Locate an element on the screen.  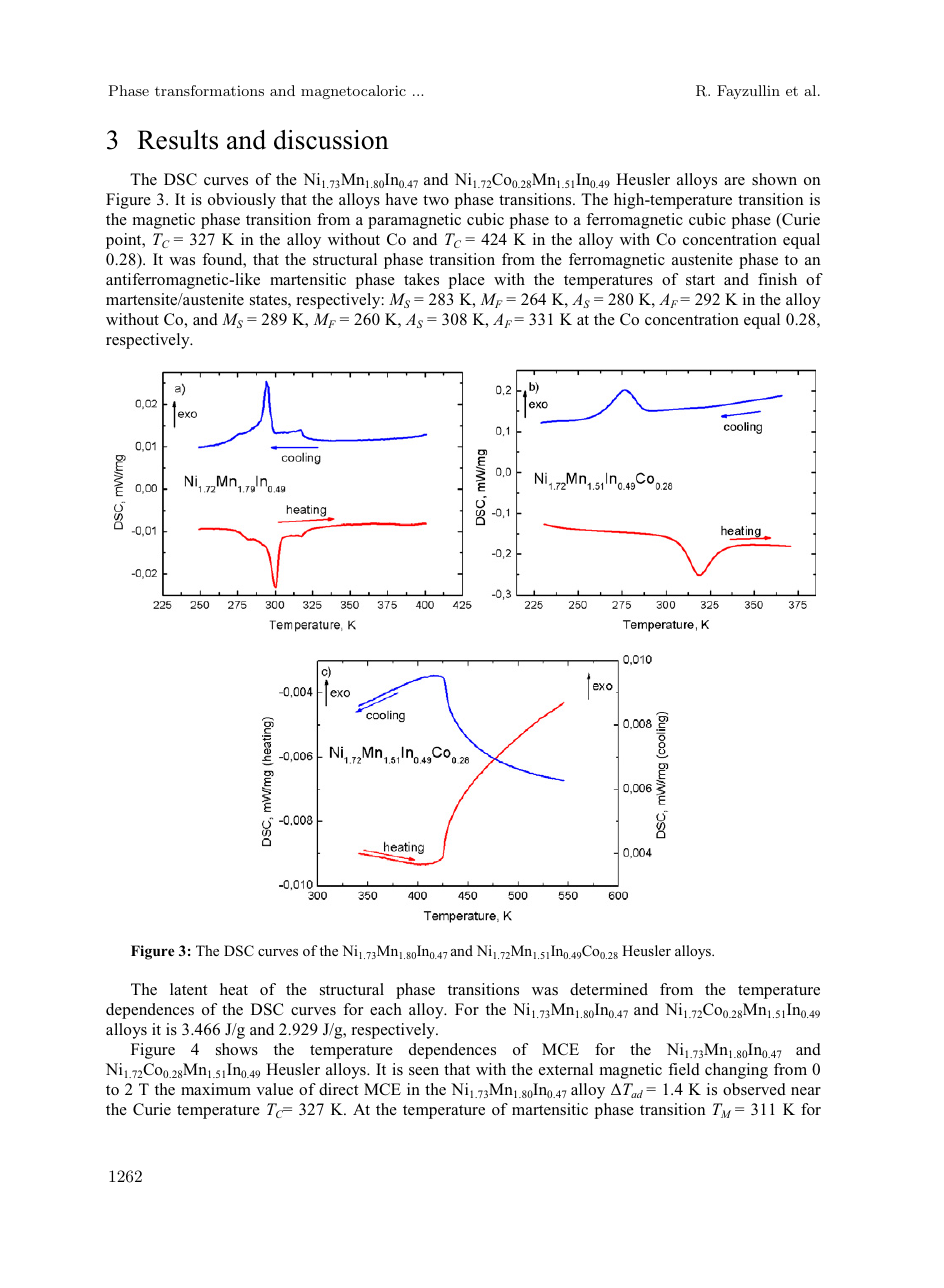
takes is located at coordinates (421, 279).
